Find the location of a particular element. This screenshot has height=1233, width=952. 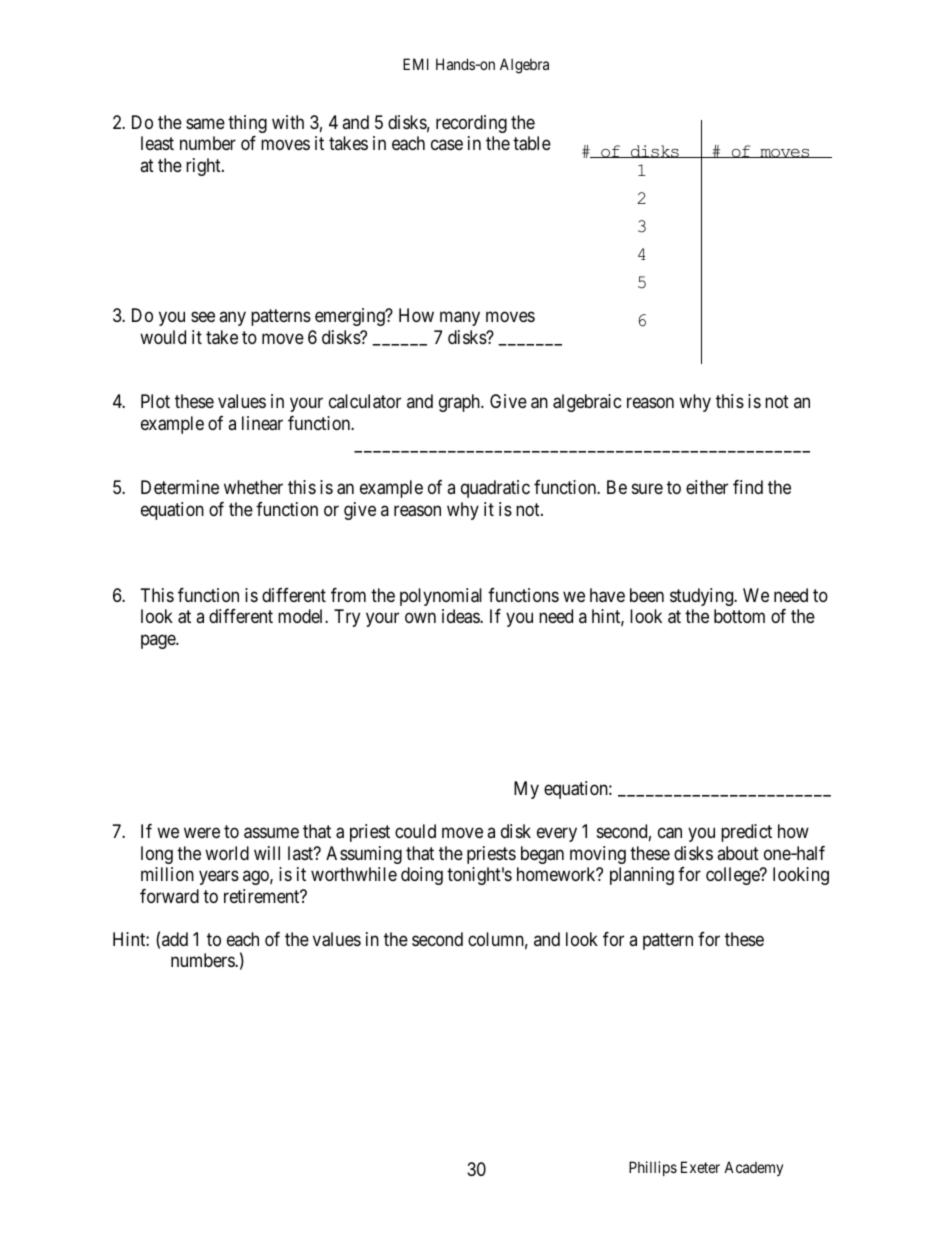

table is located at coordinates (532, 143).
